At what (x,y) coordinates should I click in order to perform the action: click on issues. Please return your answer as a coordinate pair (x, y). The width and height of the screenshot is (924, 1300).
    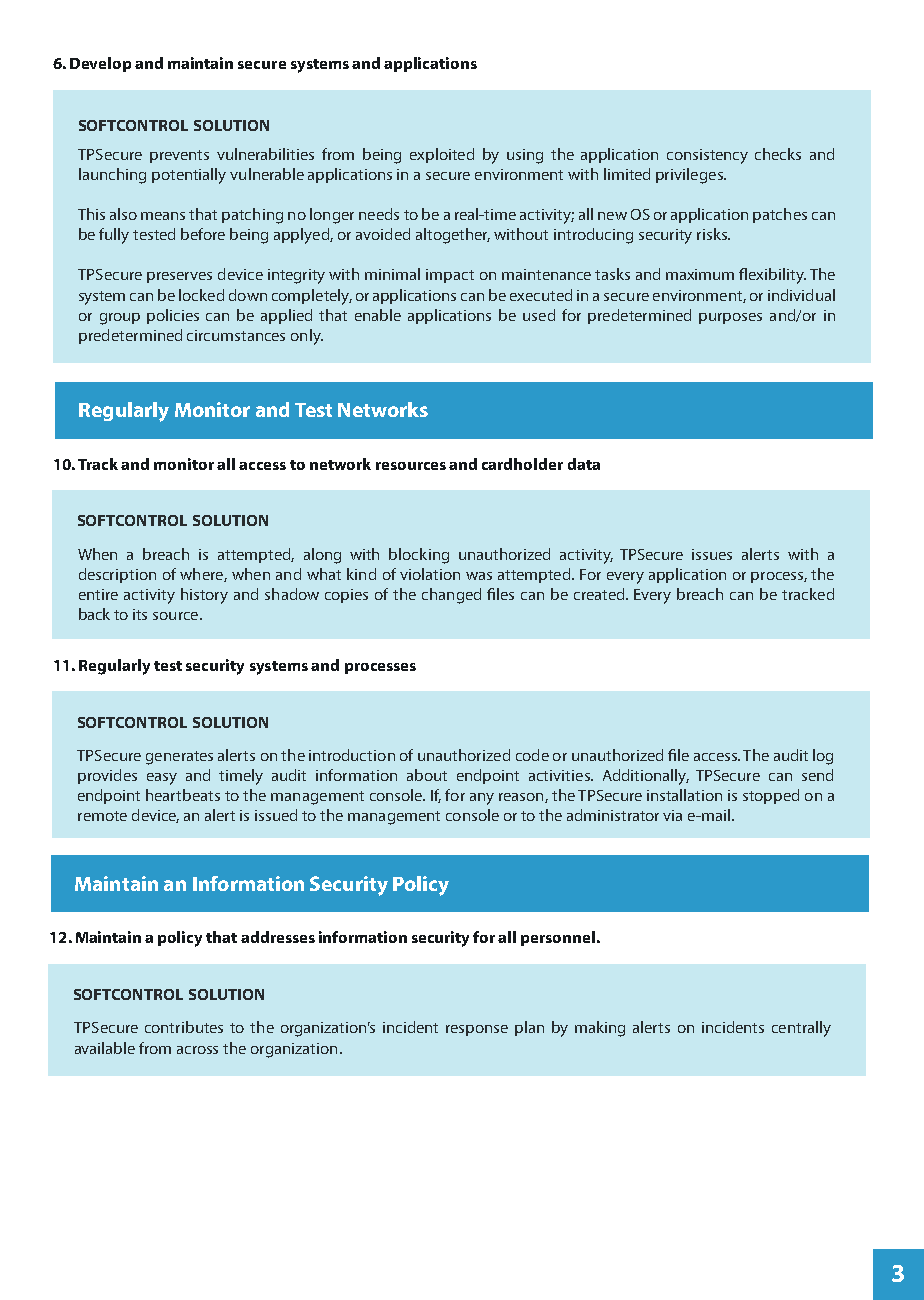
    Looking at the image, I should click on (712, 554).
